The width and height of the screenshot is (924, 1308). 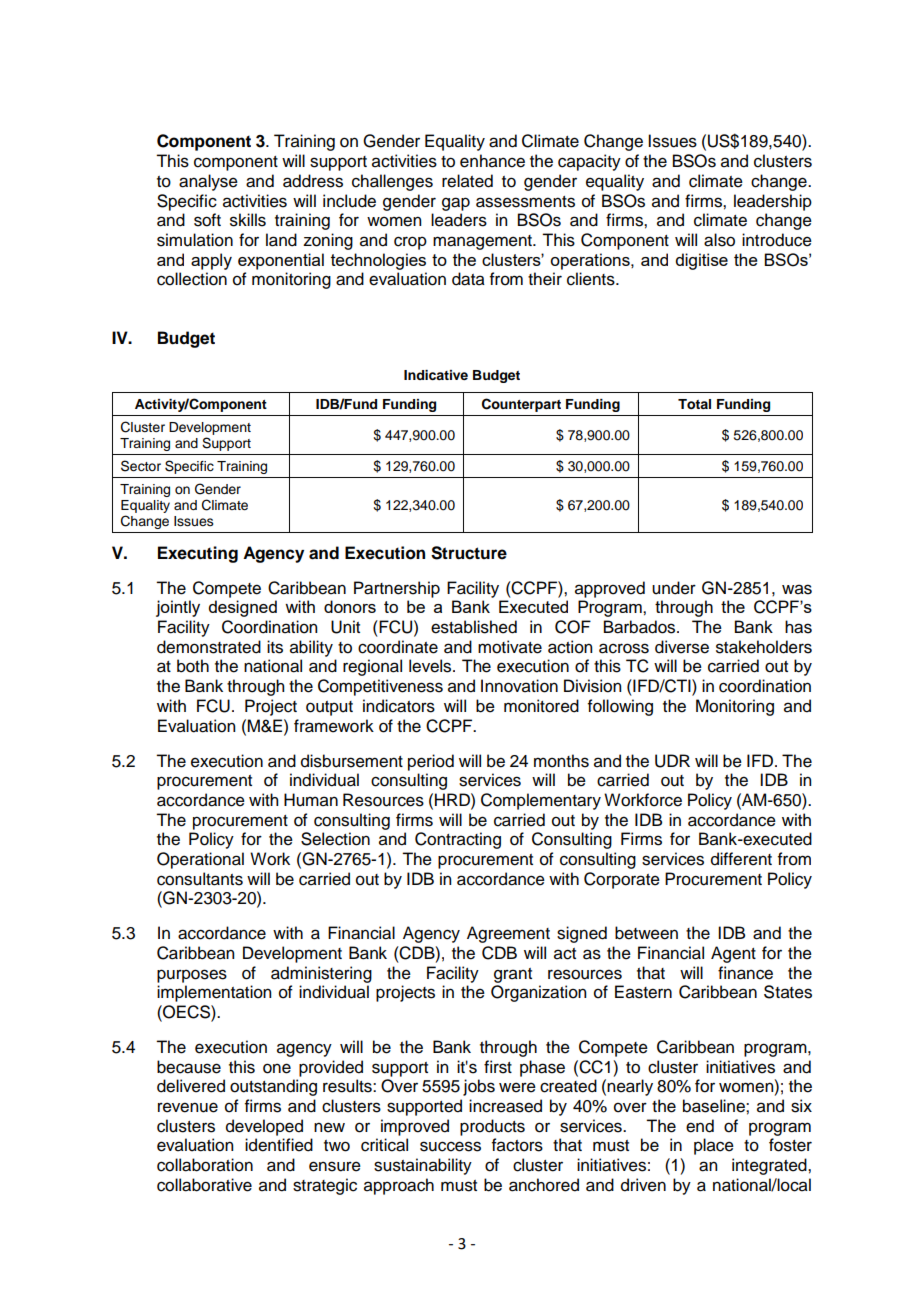 I want to click on Executing, so click(x=198, y=554).
